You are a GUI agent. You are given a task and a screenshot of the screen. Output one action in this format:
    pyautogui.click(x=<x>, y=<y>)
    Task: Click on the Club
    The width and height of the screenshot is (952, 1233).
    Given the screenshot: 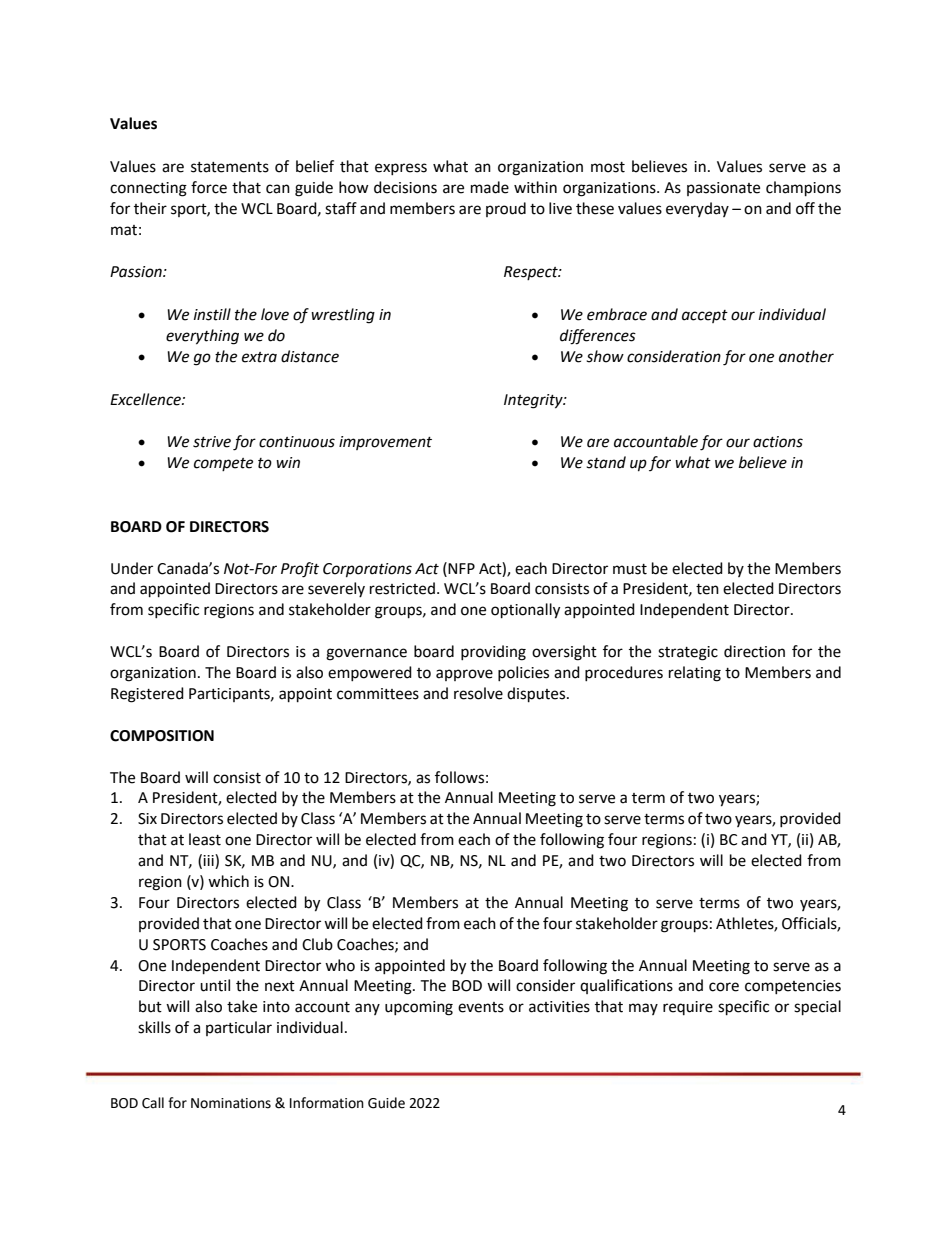 What is the action you would take?
    pyautogui.click(x=317, y=944)
